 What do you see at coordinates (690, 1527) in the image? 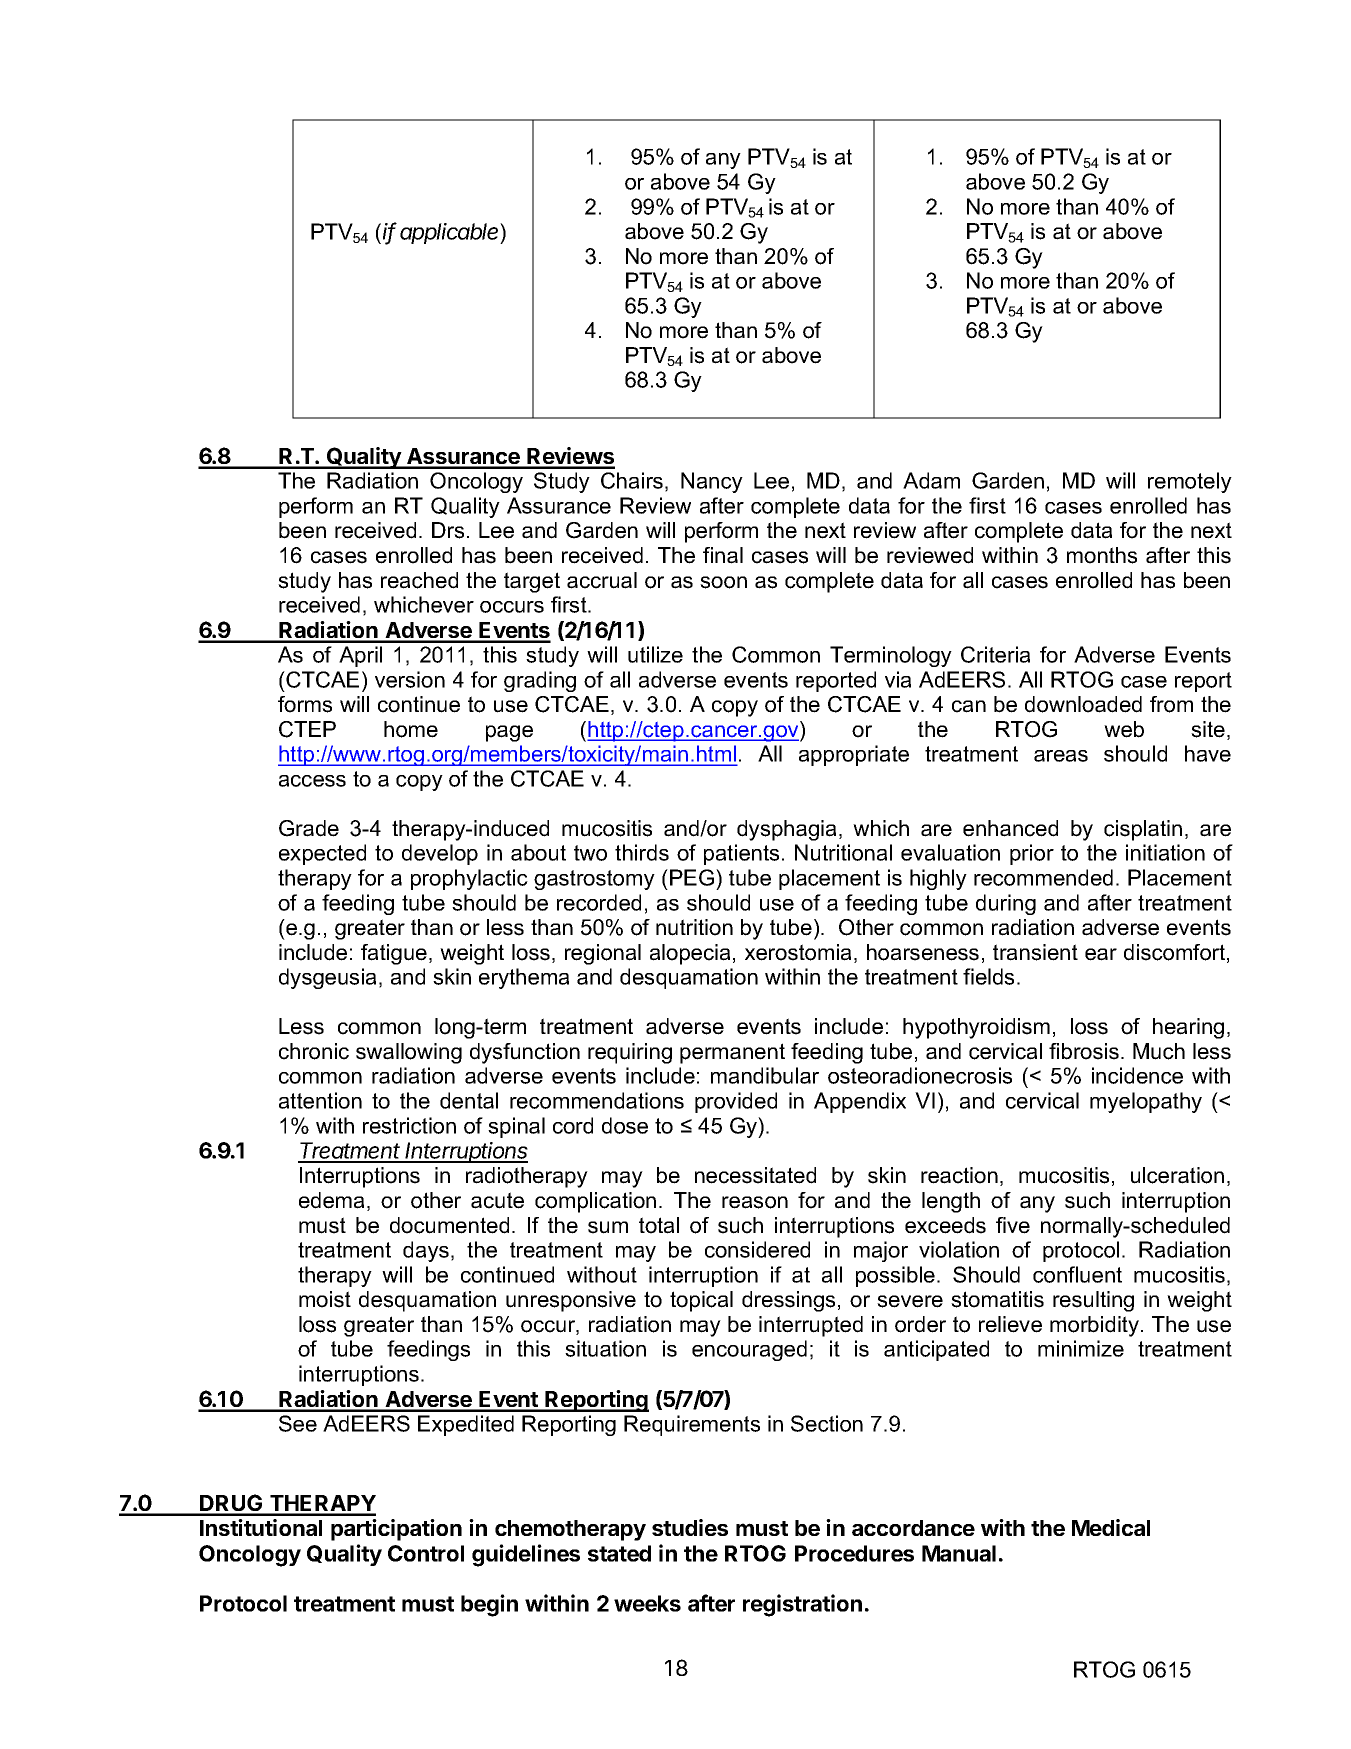
I see `studies` at bounding box center [690, 1527].
